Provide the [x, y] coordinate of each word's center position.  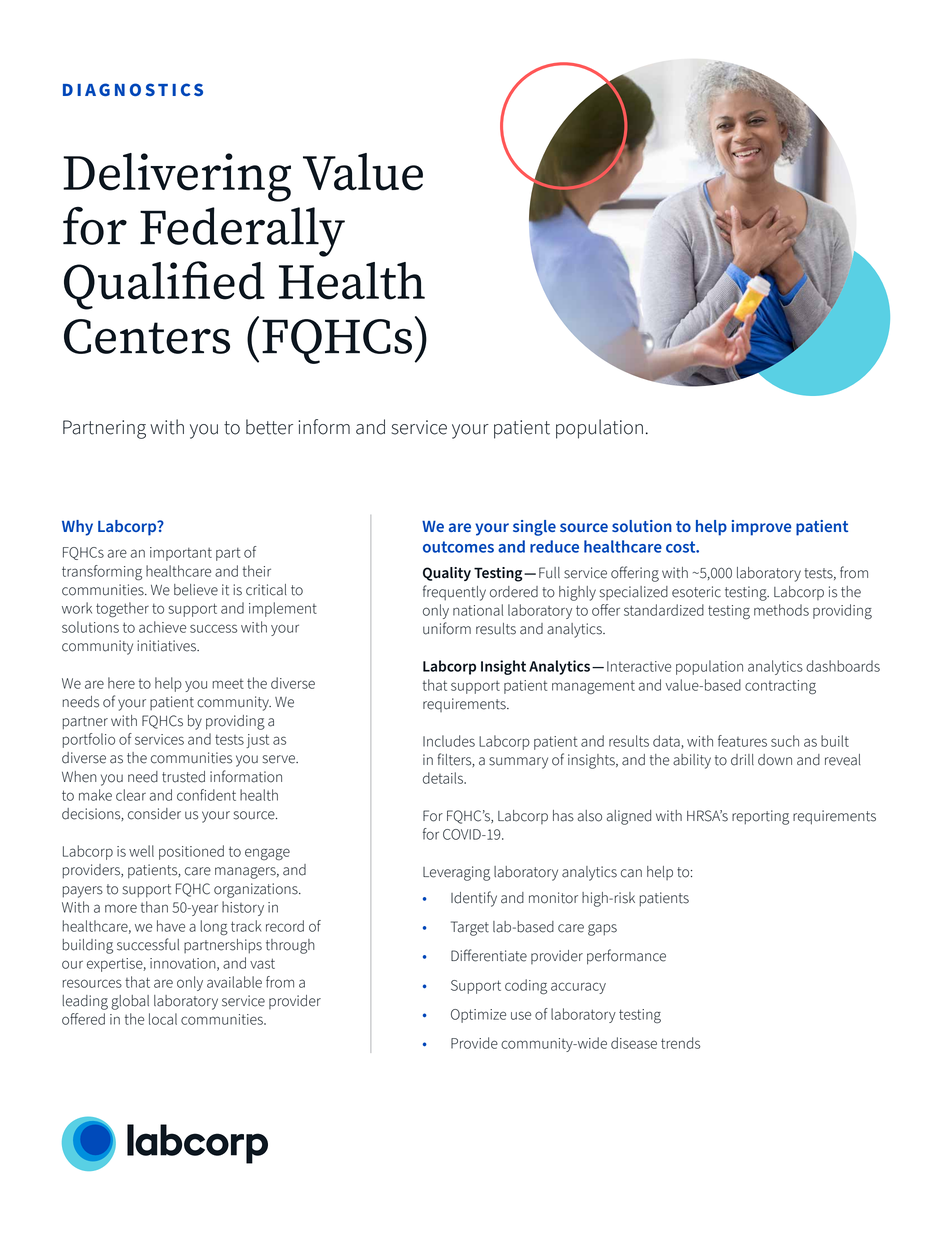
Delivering [177, 177]
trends [680, 1043]
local [163, 1019]
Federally [242, 232]
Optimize [478, 1016]
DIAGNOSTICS [133, 89]
